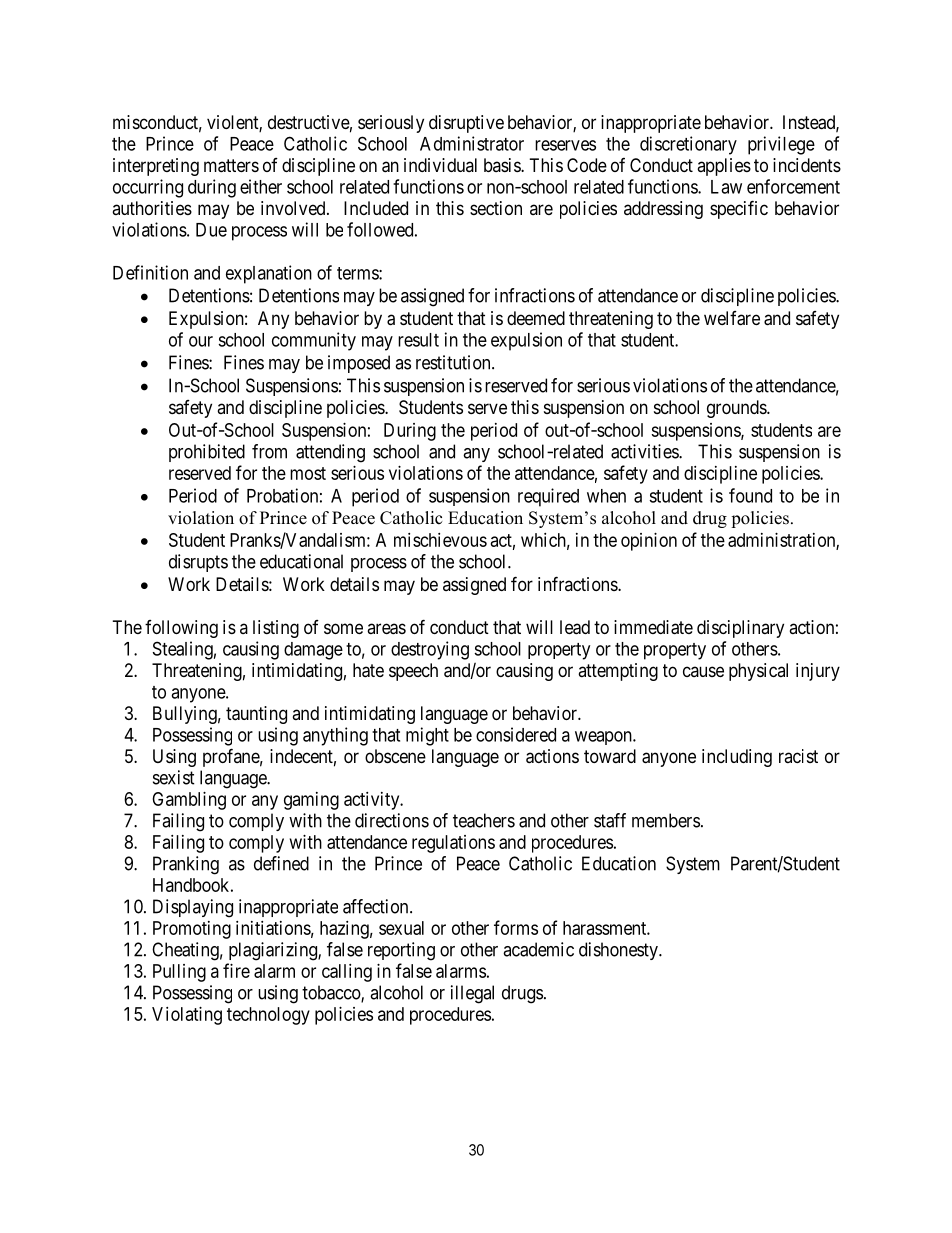  What do you see at coordinates (189, 801) in the page?
I see `Gambling` at bounding box center [189, 801].
